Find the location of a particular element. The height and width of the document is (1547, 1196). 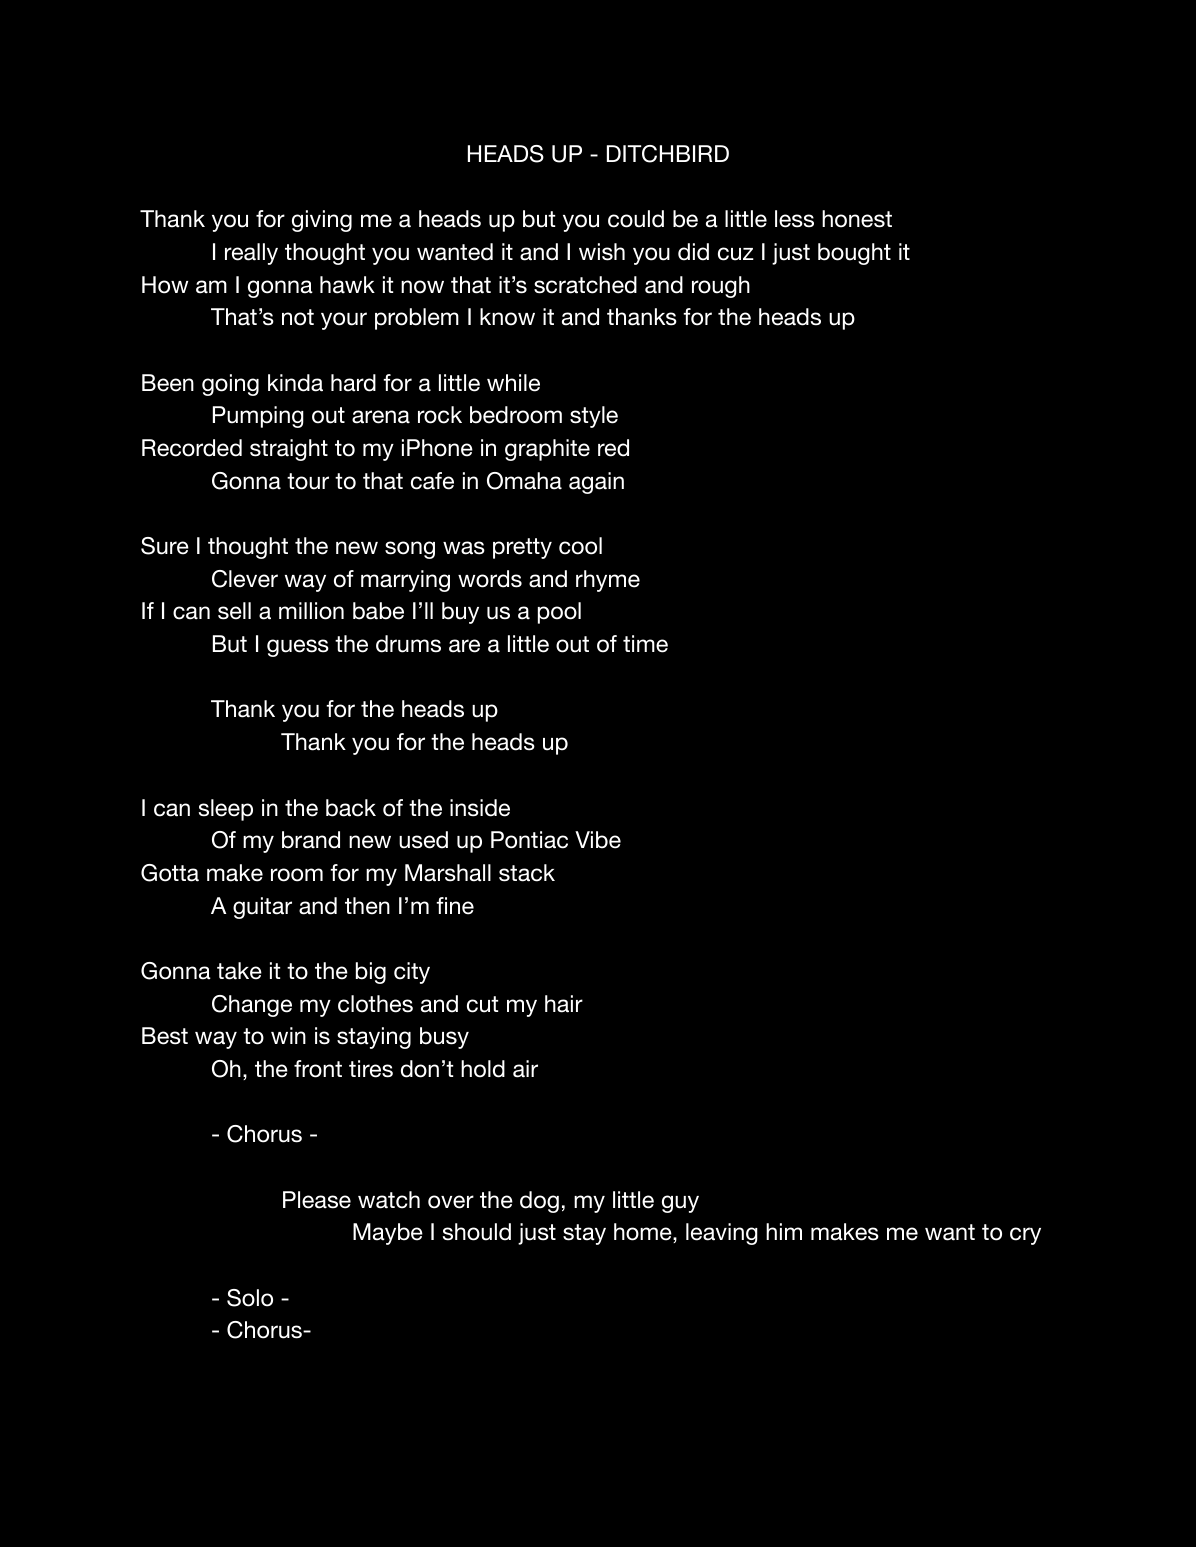

again is located at coordinates (596, 483).
